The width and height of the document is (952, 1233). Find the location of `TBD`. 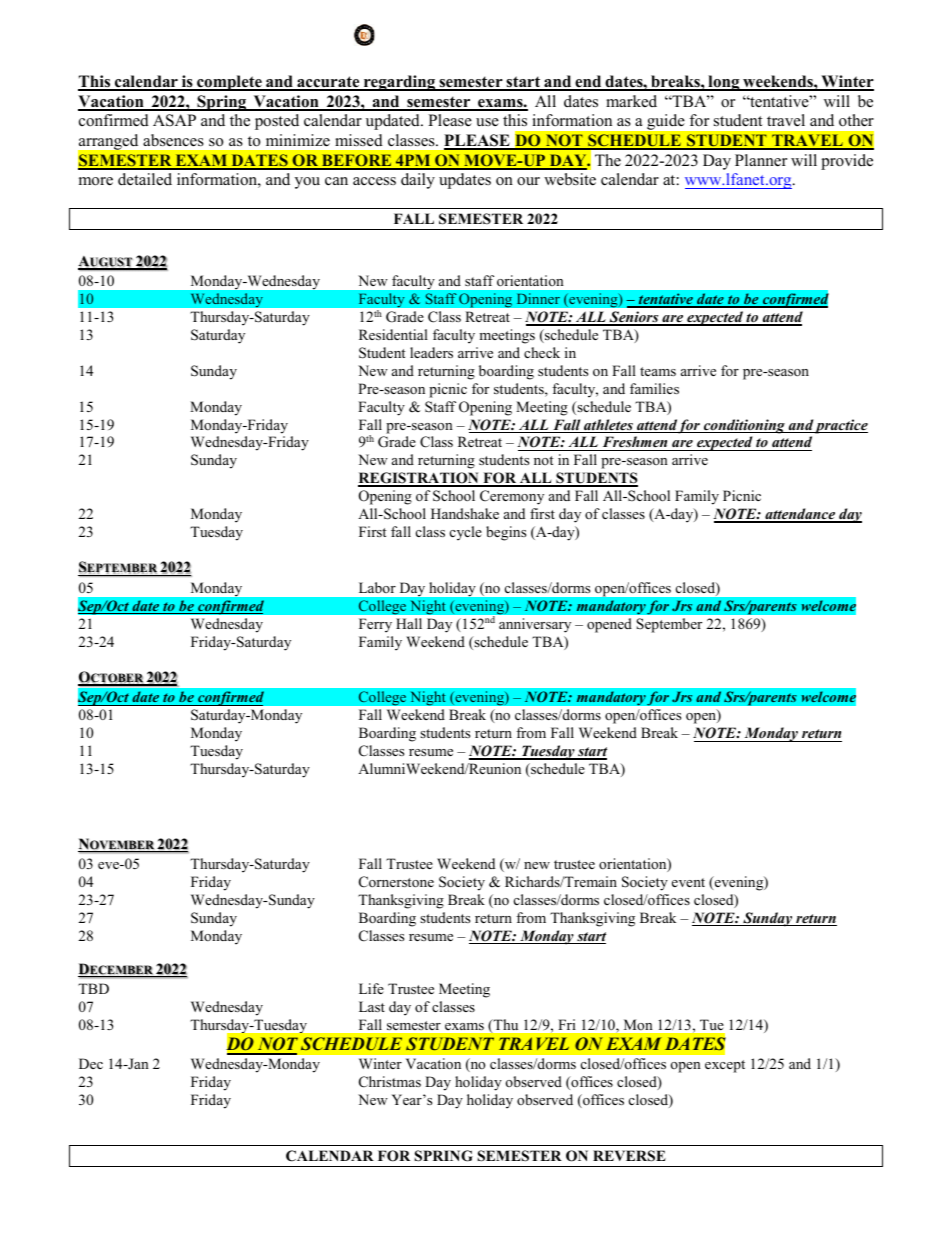

TBD is located at coordinates (93, 988).
